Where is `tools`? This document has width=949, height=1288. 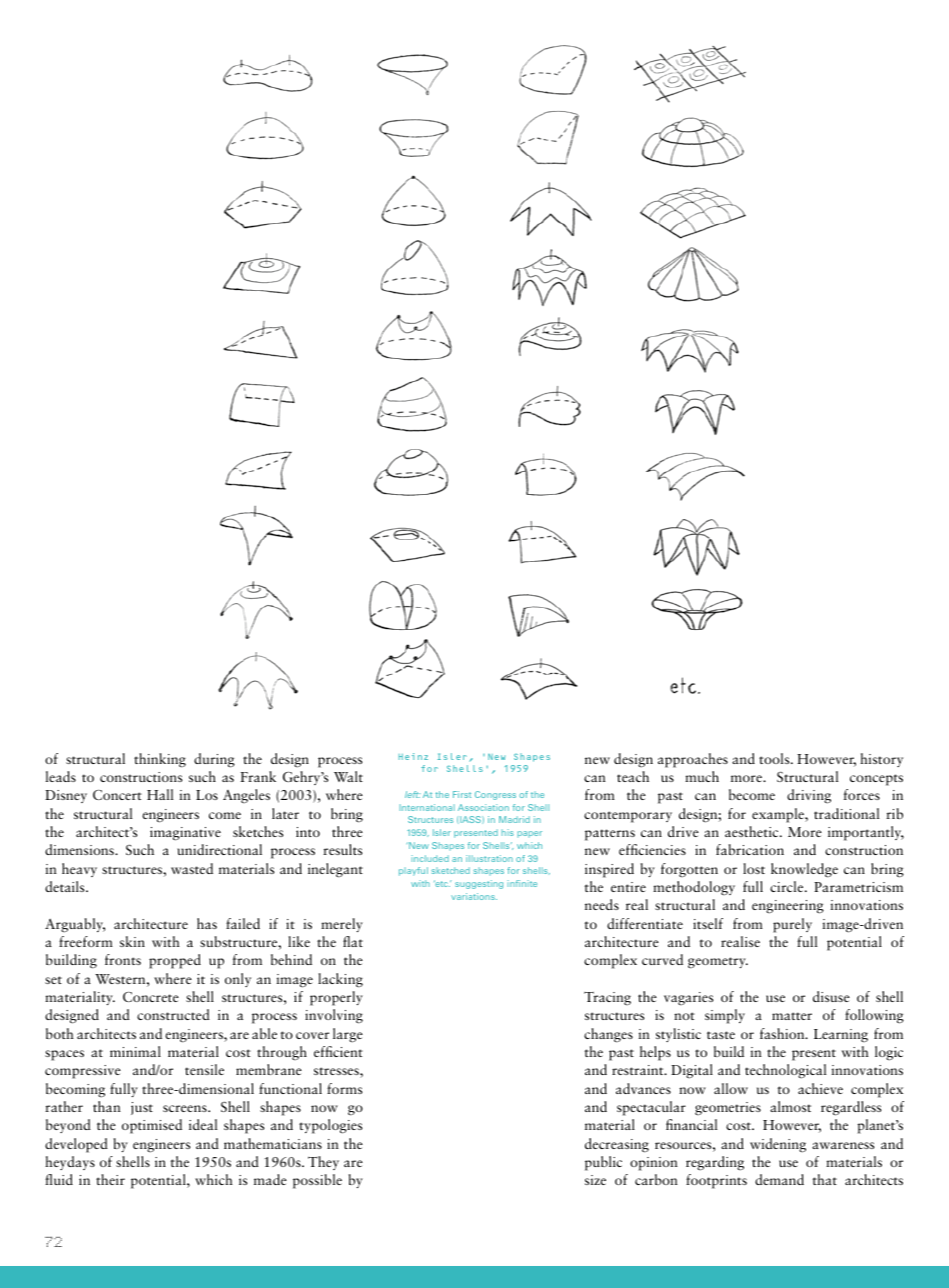 tools is located at coordinates (775, 758).
